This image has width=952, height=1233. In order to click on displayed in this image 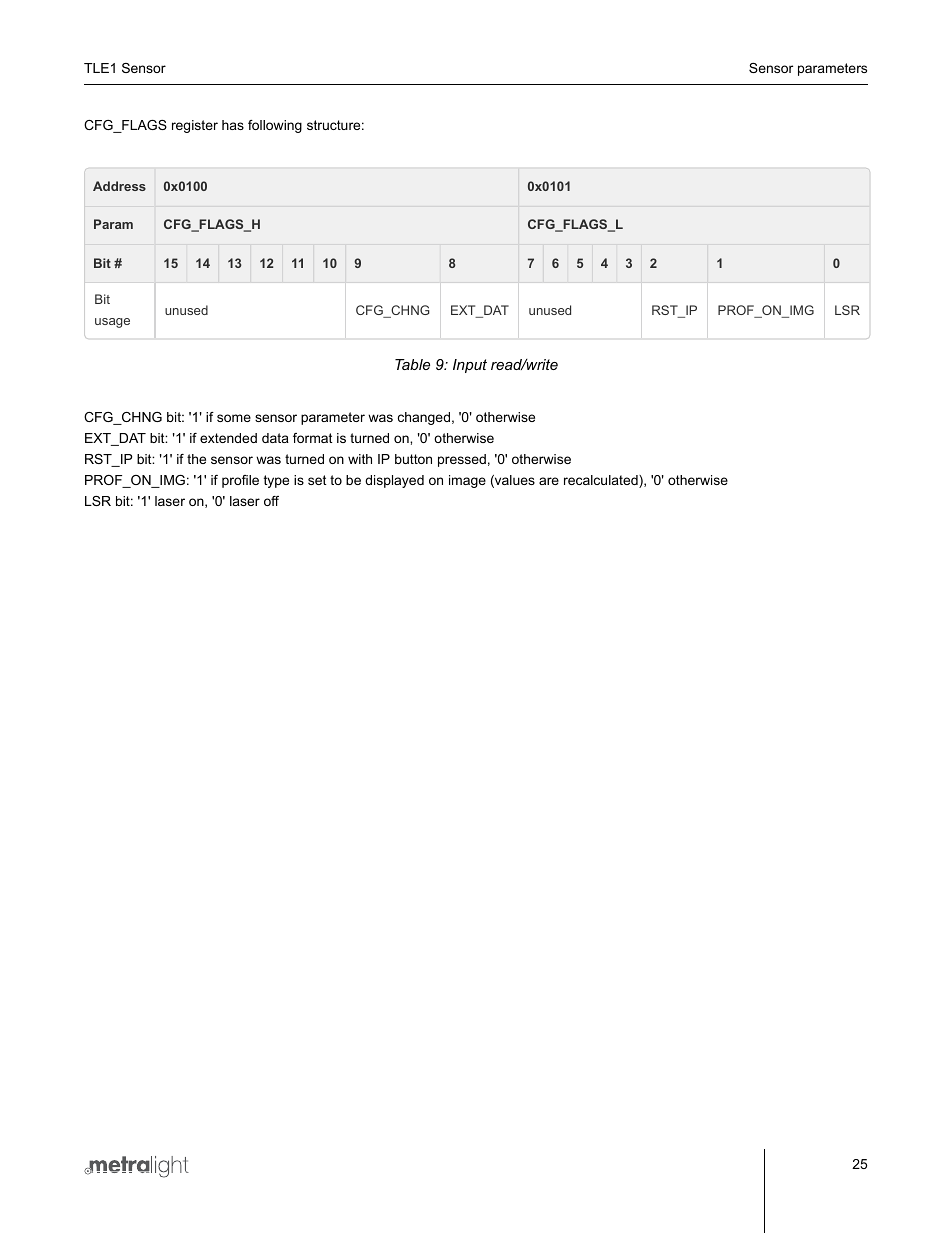, I will do `click(394, 481)`.
